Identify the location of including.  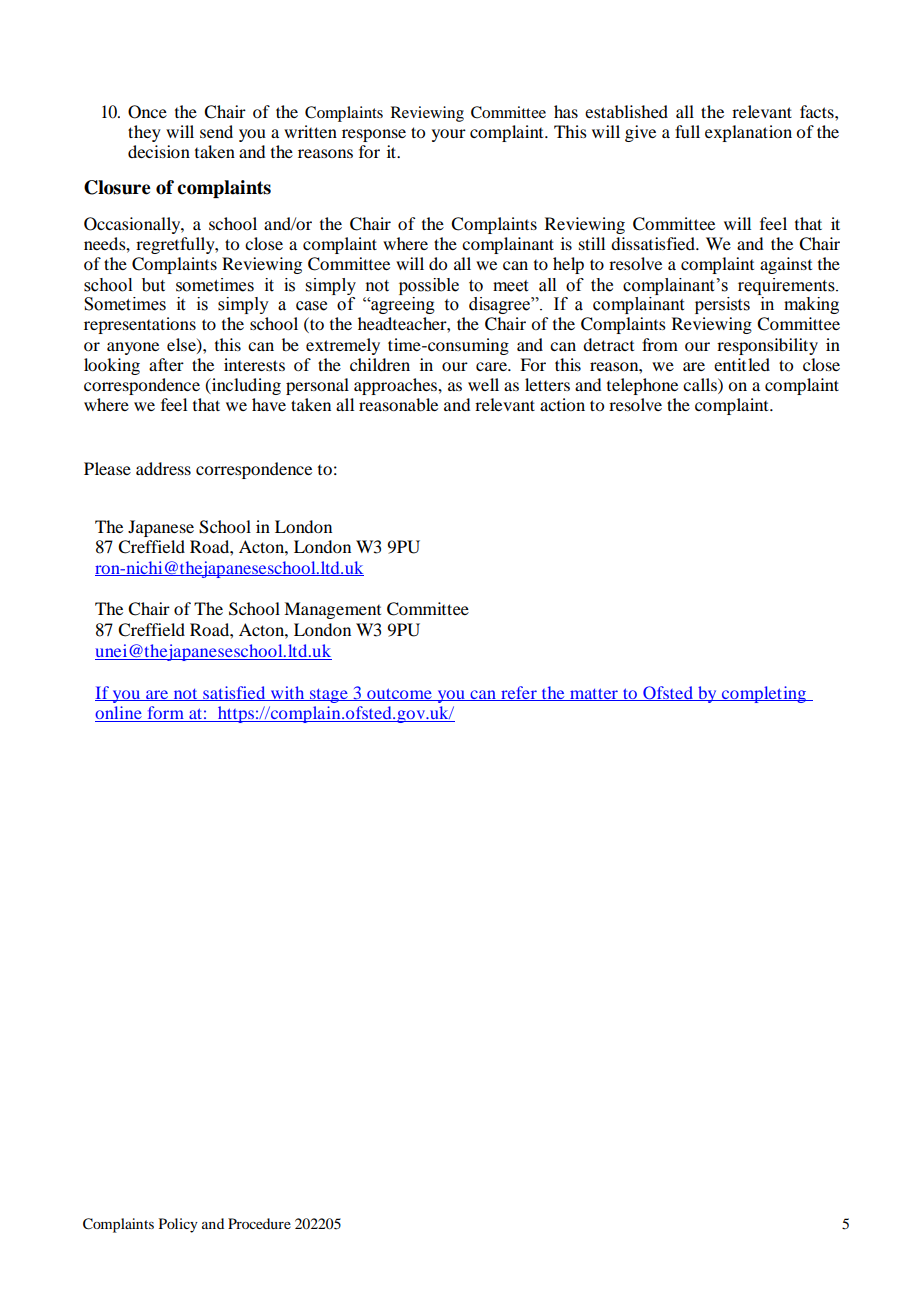
(245, 386).
